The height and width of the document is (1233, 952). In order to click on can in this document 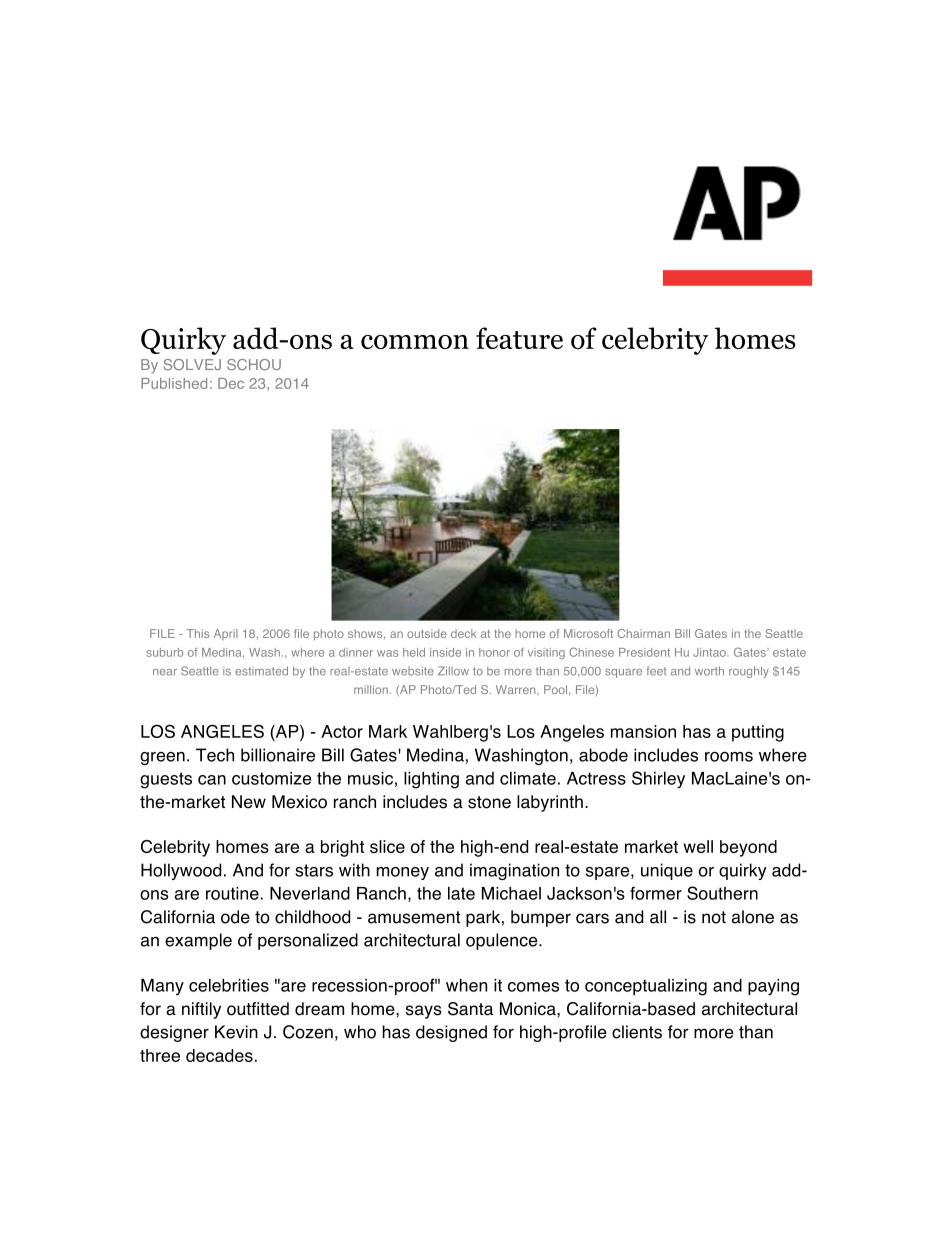, I will do `click(212, 780)`.
